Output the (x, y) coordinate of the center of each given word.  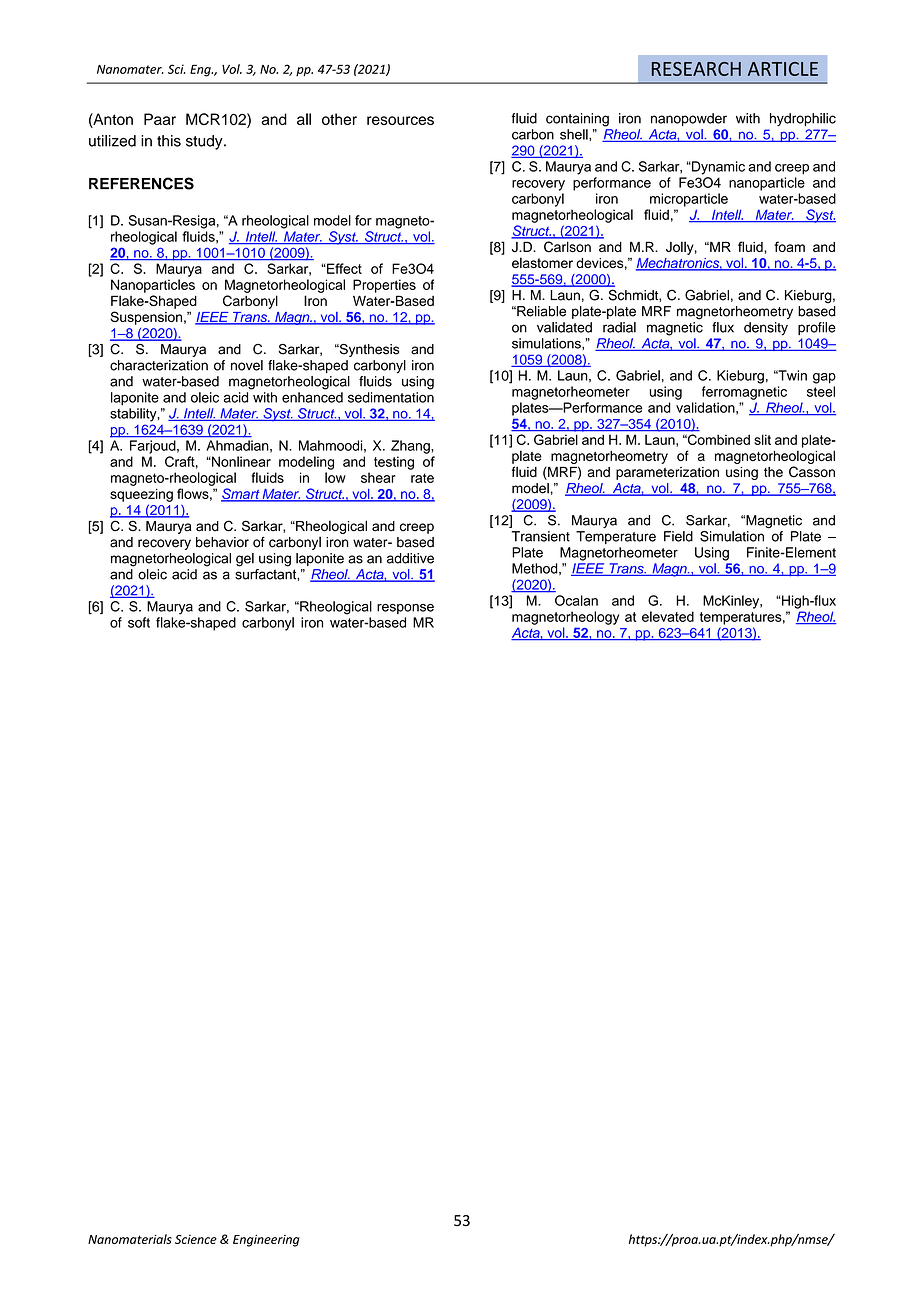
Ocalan (576, 600)
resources (400, 120)
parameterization (667, 473)
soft (139, 622)
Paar (160, 119)
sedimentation (391, 397)
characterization (159, 365)
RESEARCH (696, 69)
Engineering (266, 1241)
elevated (668, 616)
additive (410, 558)
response (405, 609)
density (766, 329)
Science (196, 1239)
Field (678, 536)
